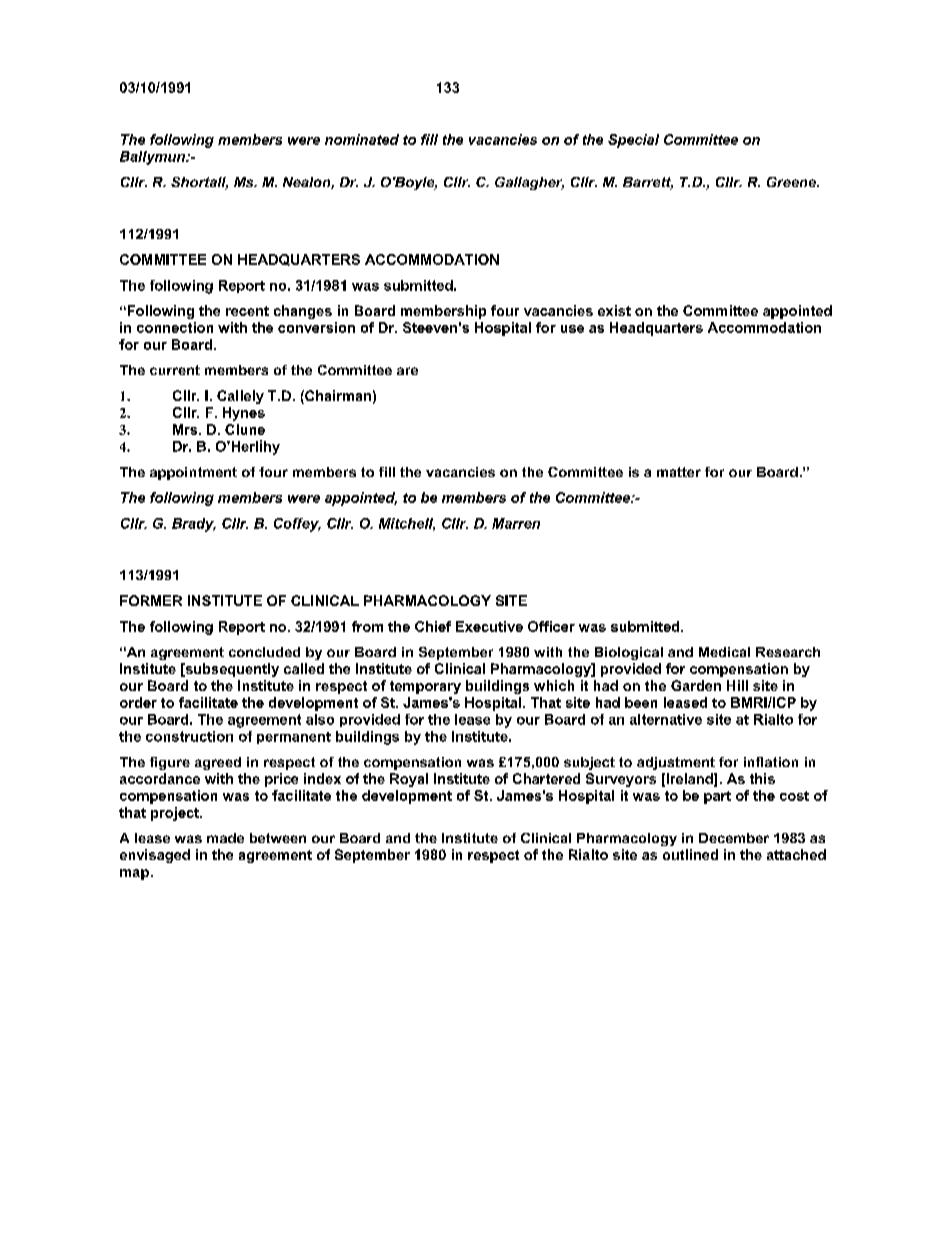  What do you see at coordinates (407, 524) in the screenshot?
I see `Mitchell` at bounding box center [407, 524].
